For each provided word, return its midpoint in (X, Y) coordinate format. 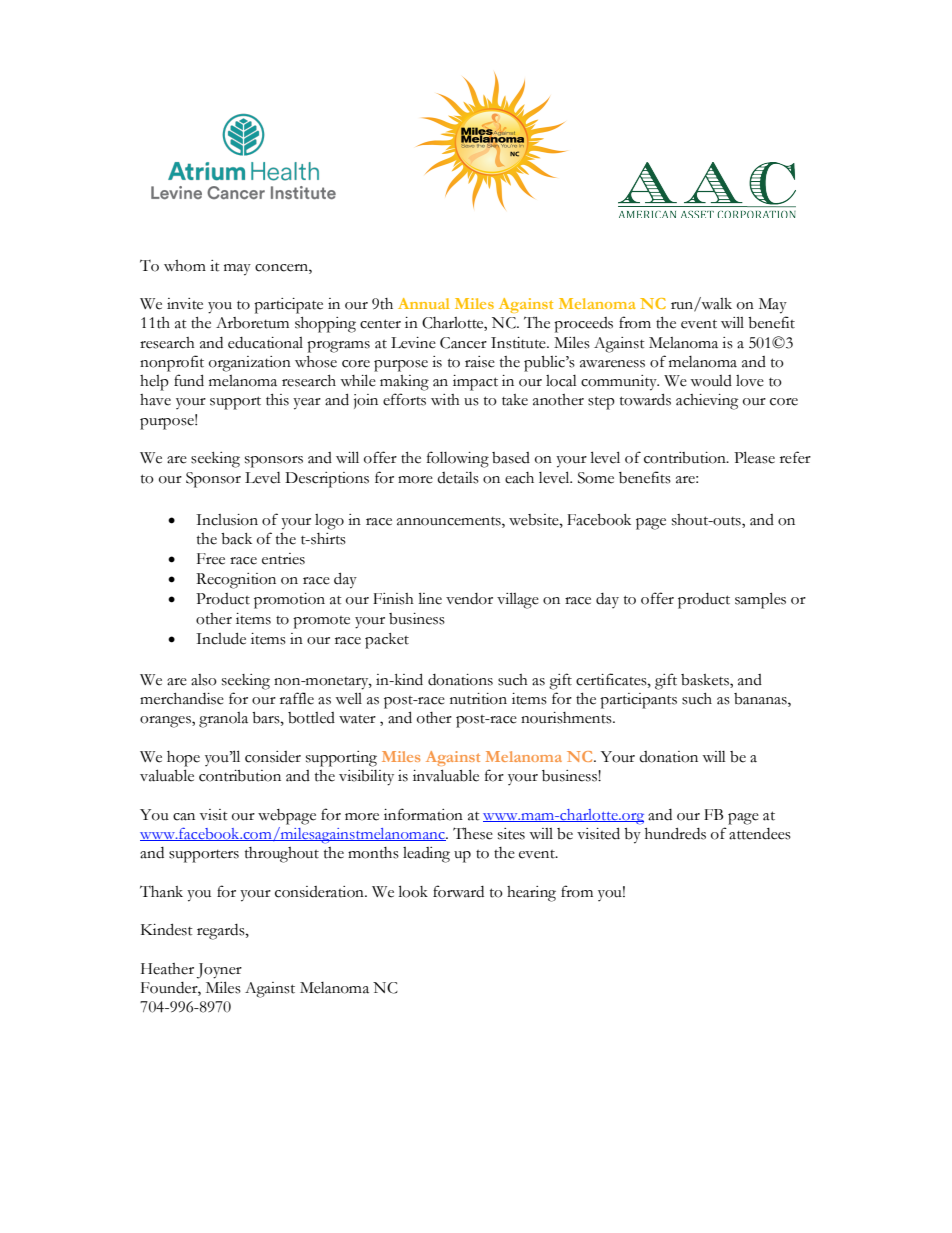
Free (211, 559)
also (204, 680)
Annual (424, 303)
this (277, 400)
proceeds (583, 325)
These (473, 833)
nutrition (478, 699)
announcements (450, 521)
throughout (282, 855)
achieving (707, 402)
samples (760, 600)
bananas (761, 700)
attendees (760, 834)
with (445, 400)
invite (185, 304)
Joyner (219, 971)
